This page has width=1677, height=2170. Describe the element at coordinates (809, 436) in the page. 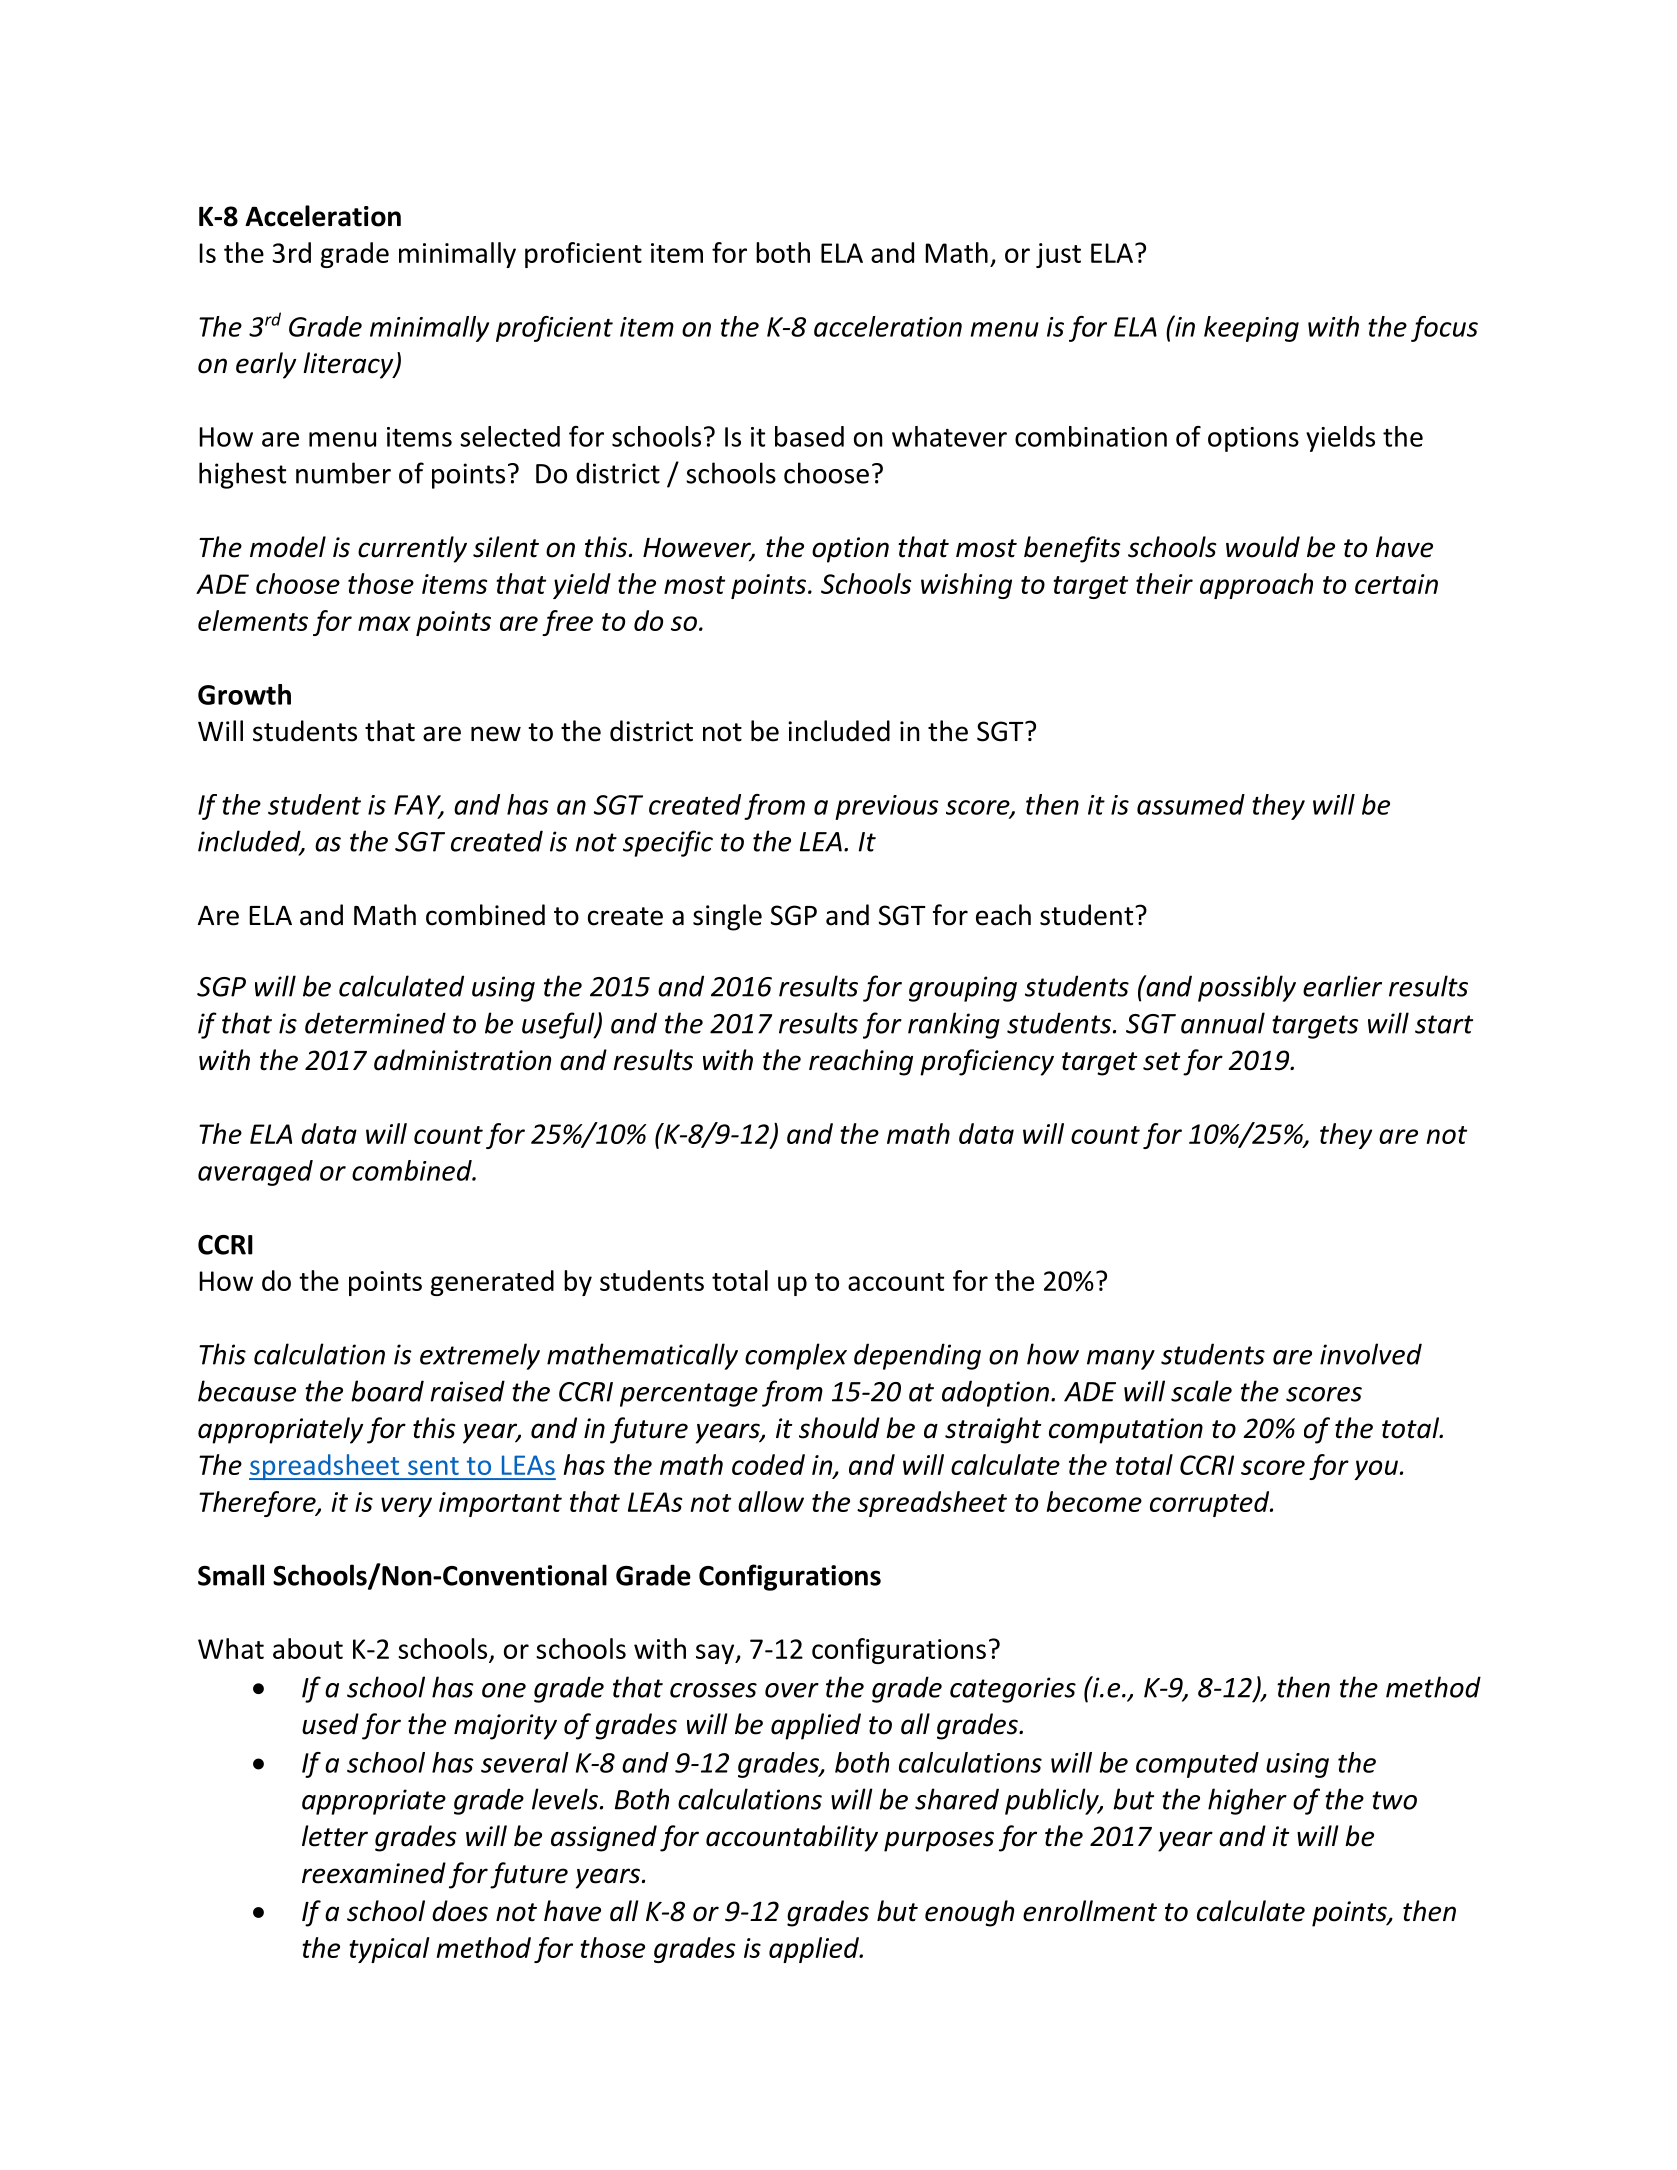

I see `based` at that location.
